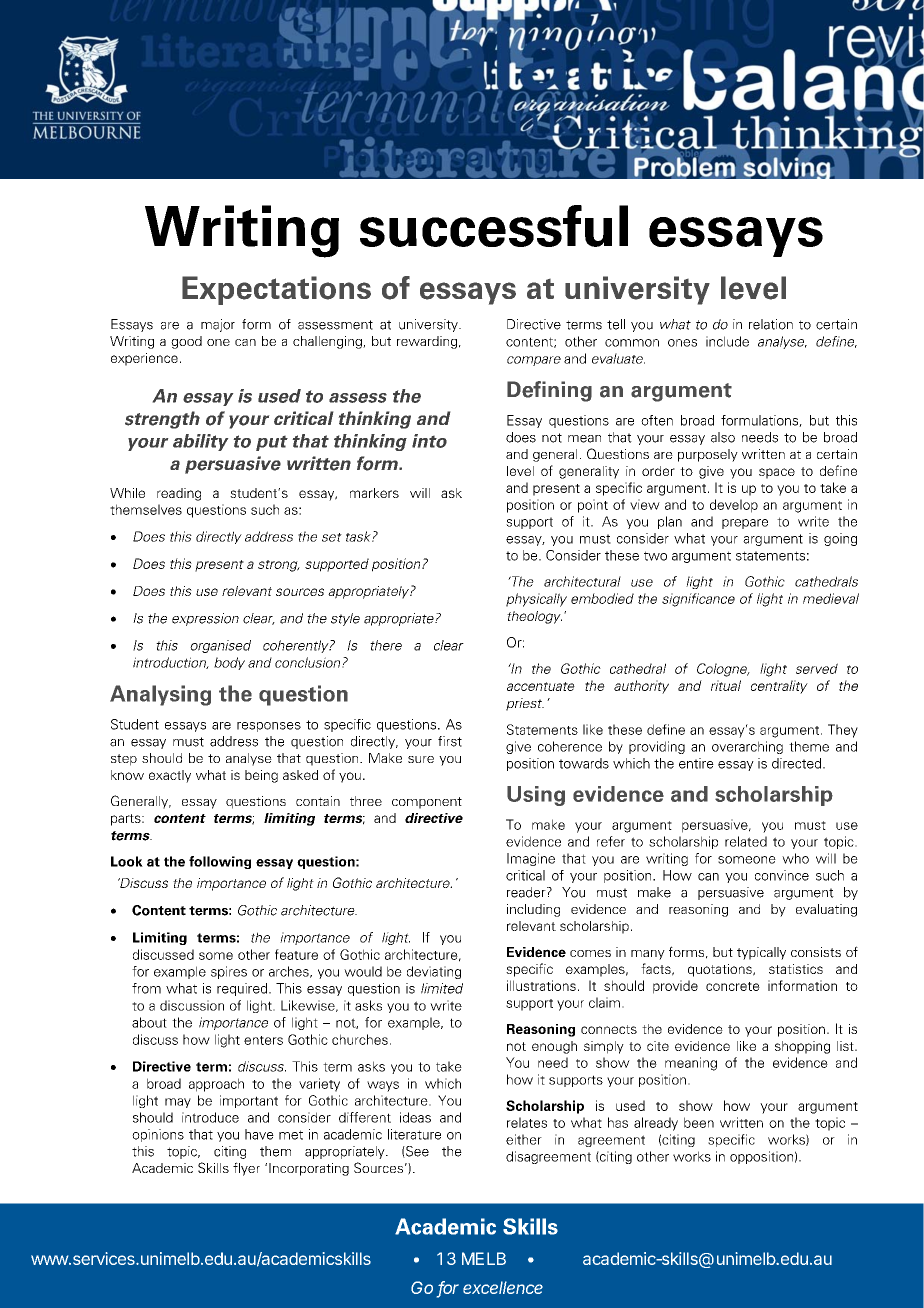  I want to click on successful, so click(494, 226).
